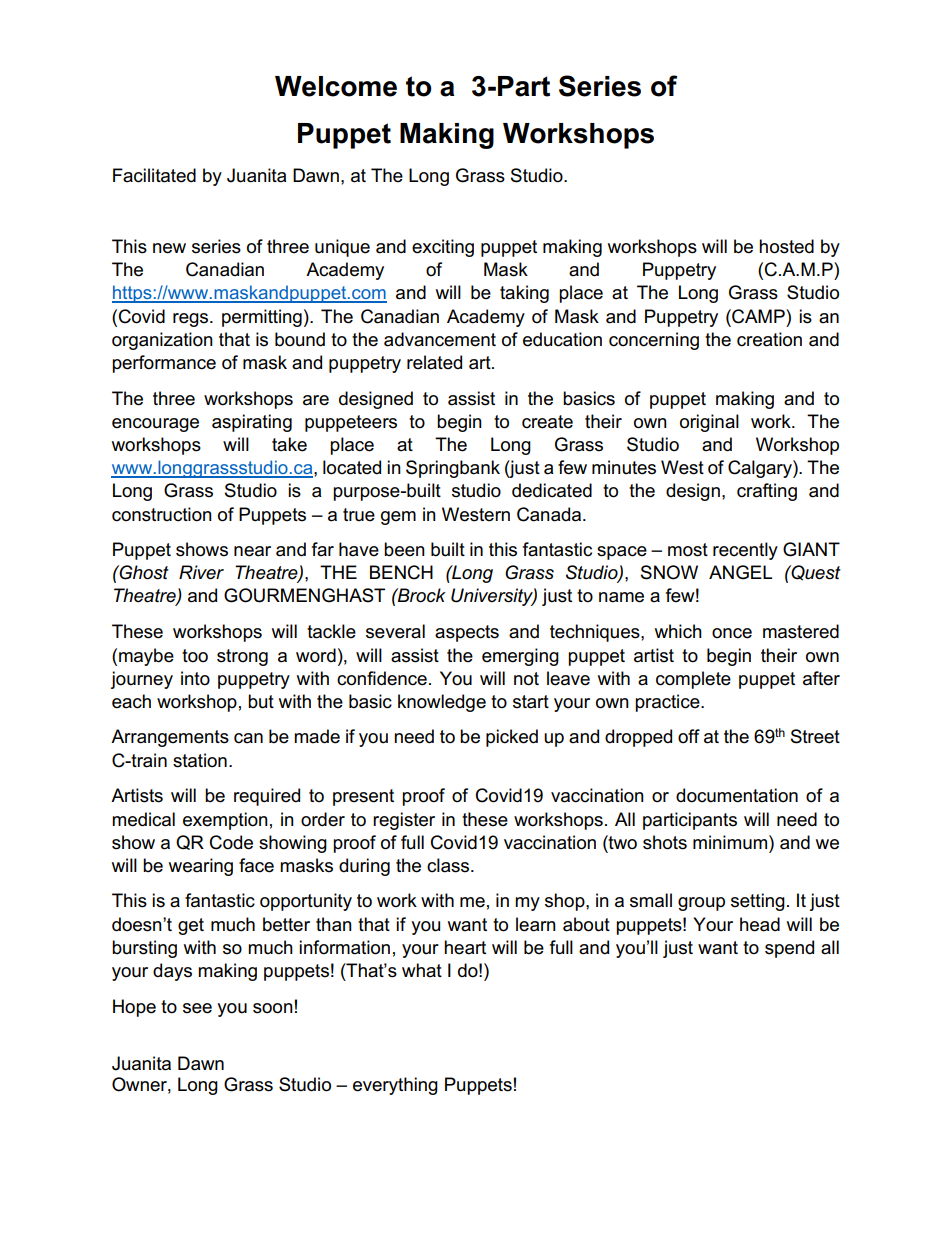  What do you see at coordinates (786, 246) in the screenshot?
I see `hosted` at bounding box center [786, 246].
